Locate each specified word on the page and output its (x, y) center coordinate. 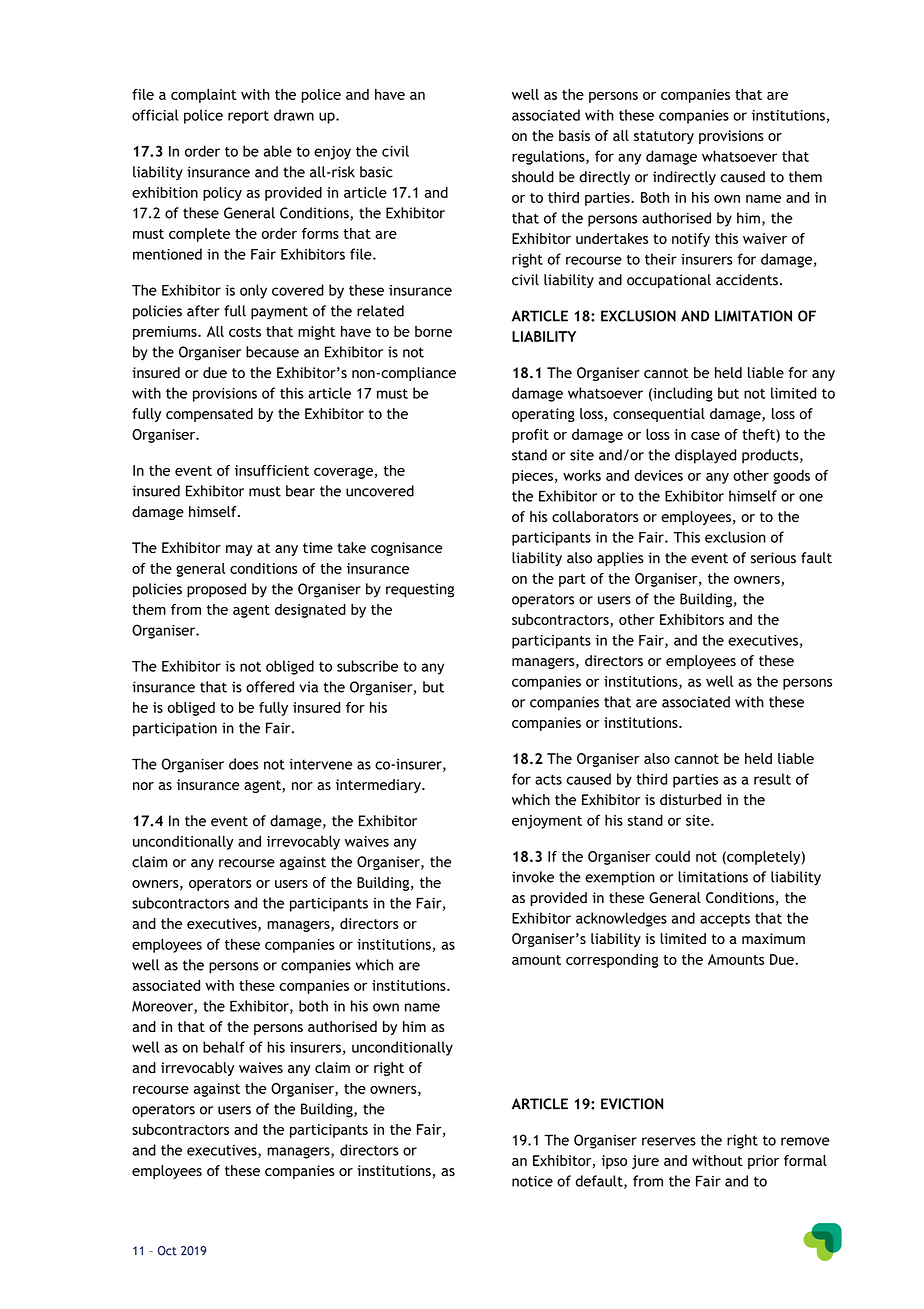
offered (270, 687)
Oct (167, 1251)
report (248, 117)
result (772, 779)
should (533, 177)
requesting (420, 590)
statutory (664, 137)
